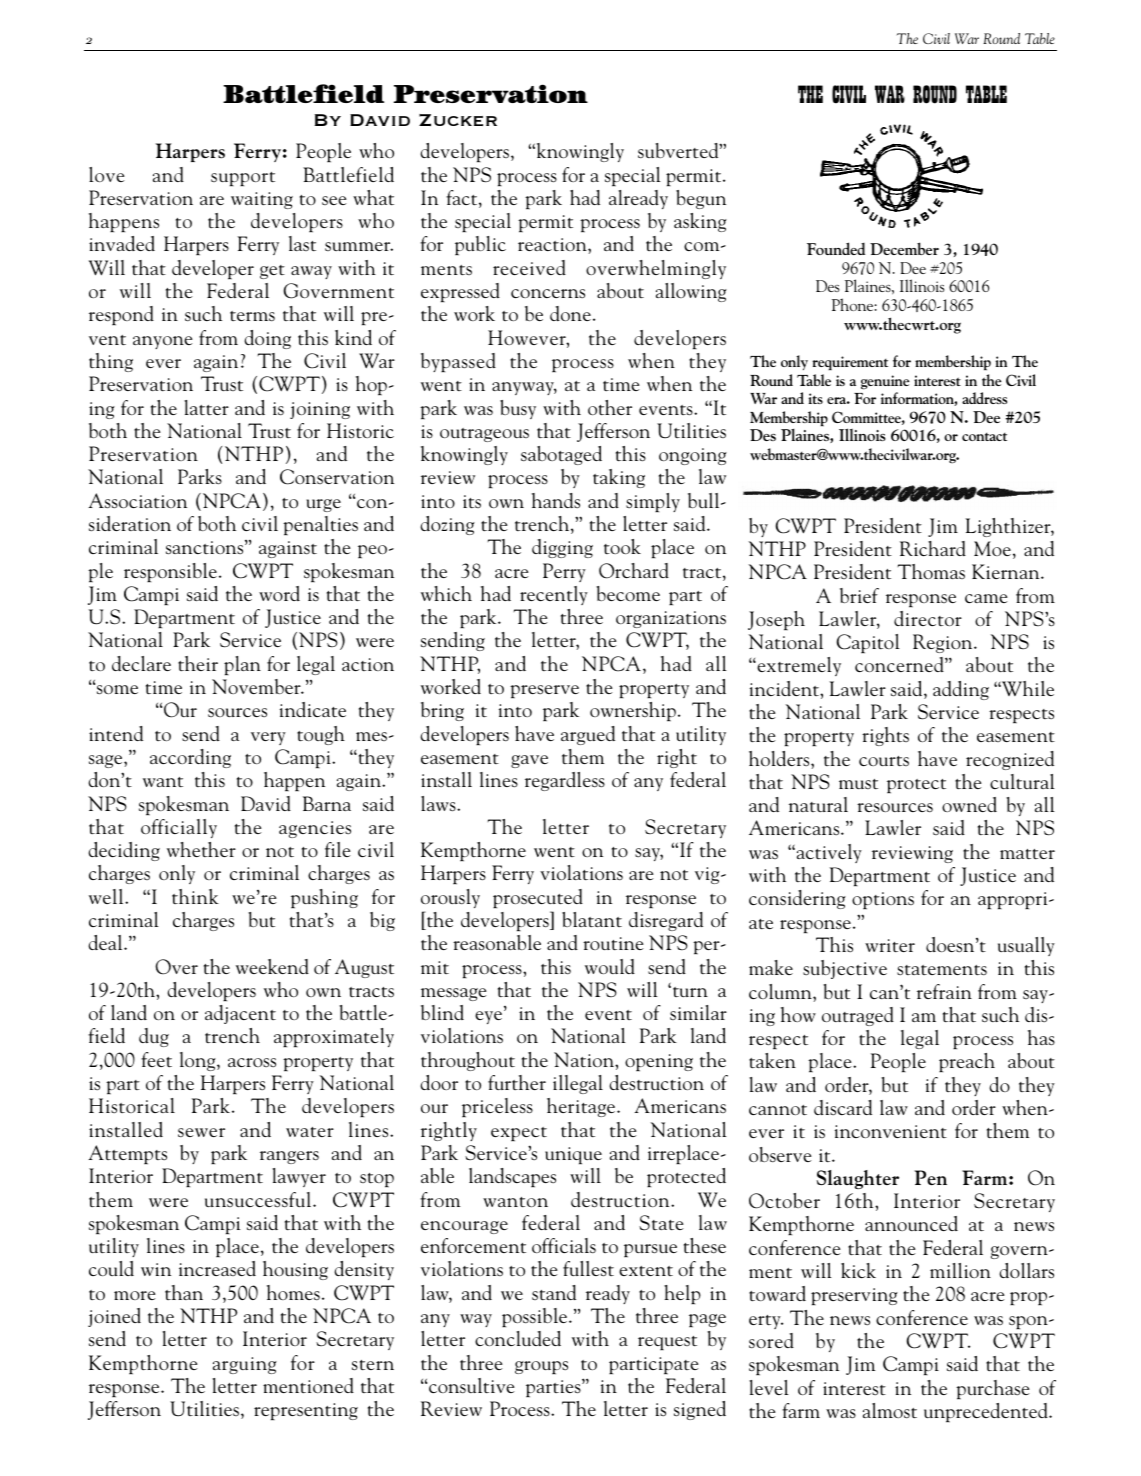  Describe the element at coordinates (890, 1411) in the screenshot. I see `almost` at that location.
